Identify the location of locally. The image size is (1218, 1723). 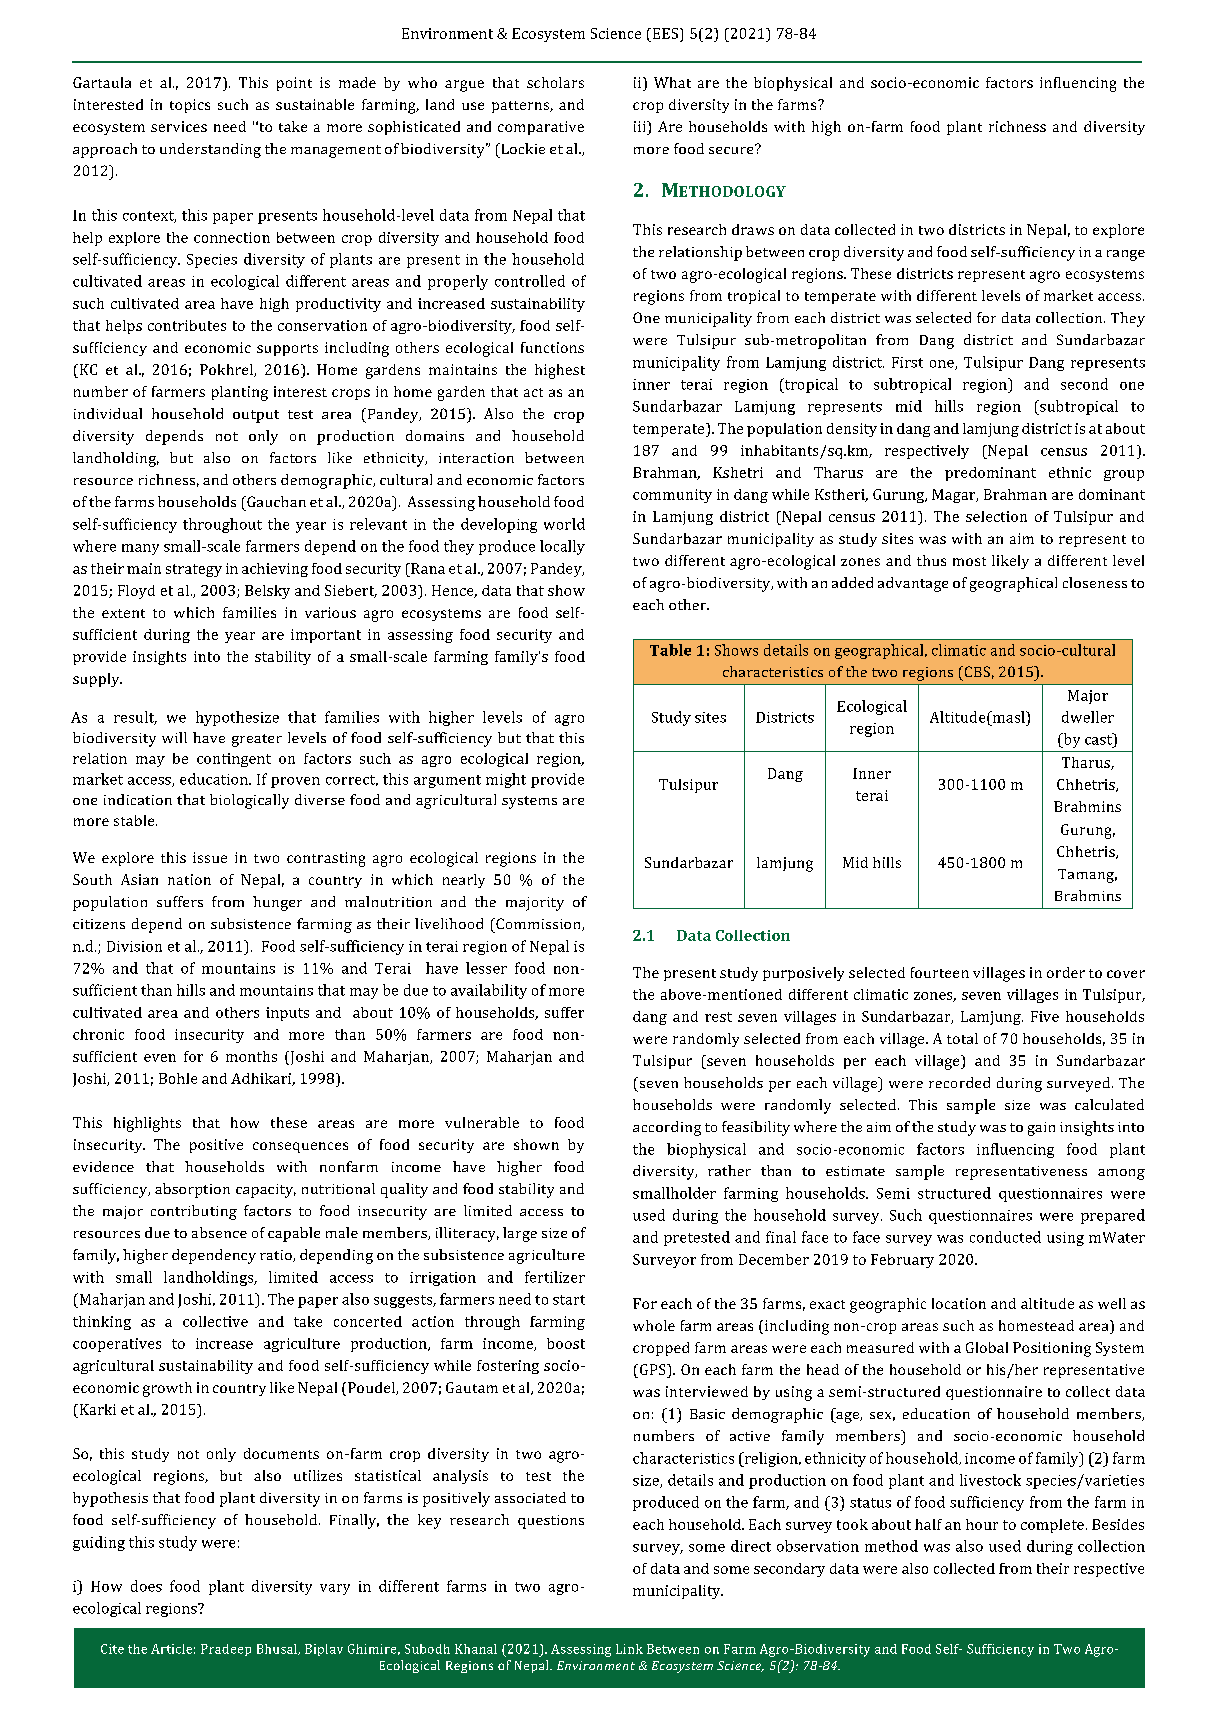
(562, 547).
